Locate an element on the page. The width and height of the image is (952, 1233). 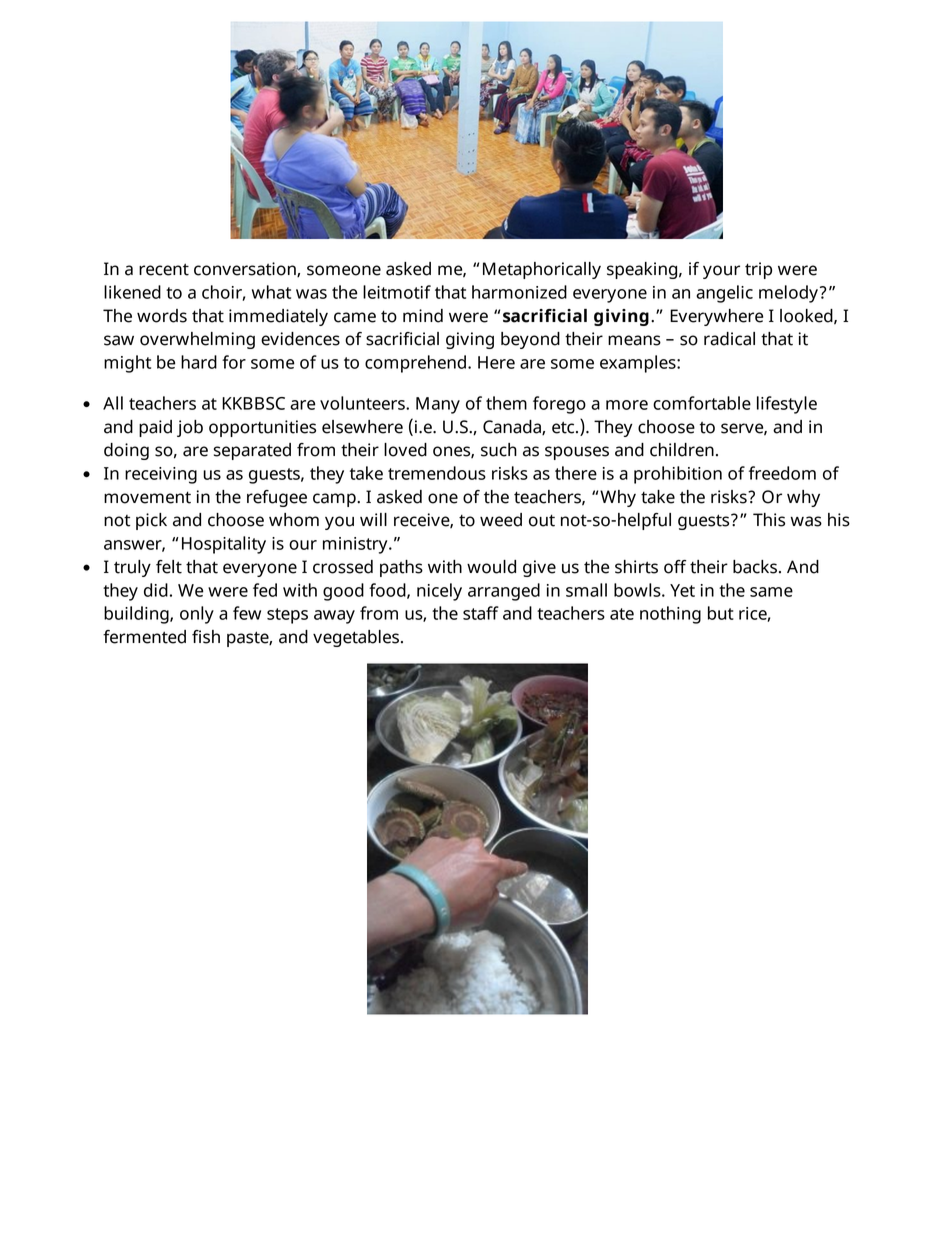
comfortable is located at coordinates (702, 403).
